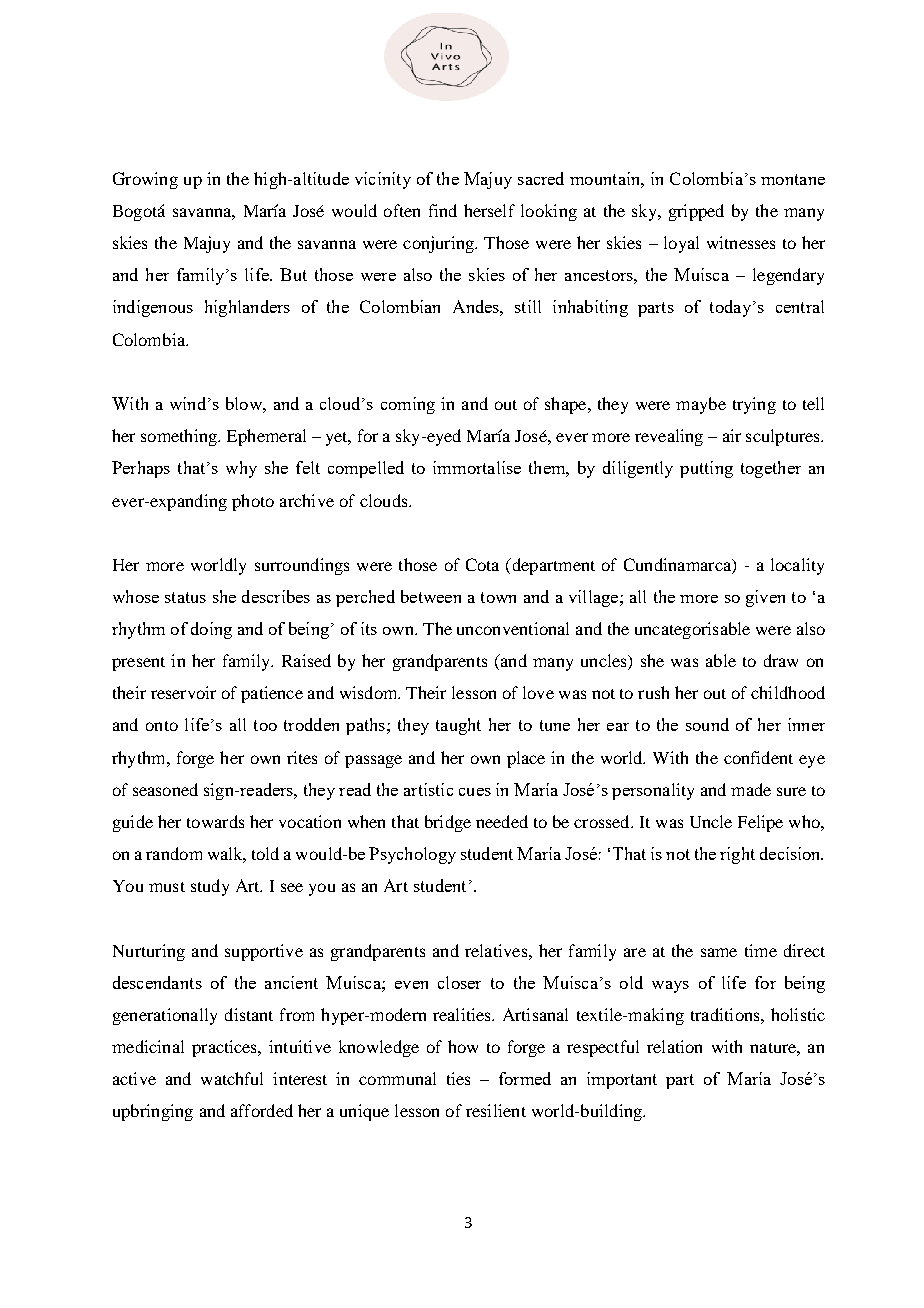  Describe the element at coordinates (696, 212) in the screenshot. I see `gripped` at that location.
